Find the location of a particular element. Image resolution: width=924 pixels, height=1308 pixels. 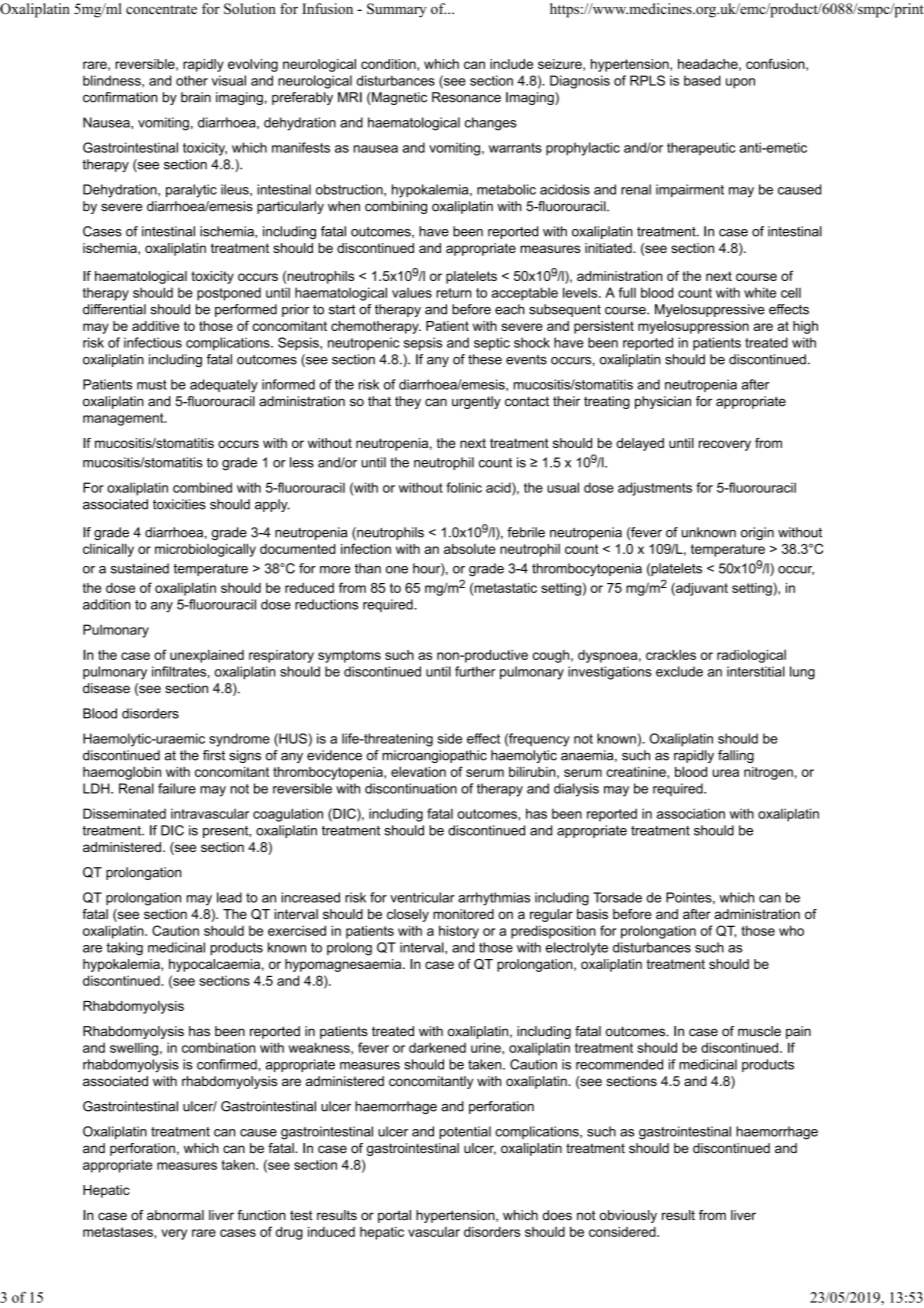

Resonance is located at coordinates (466, 97).
